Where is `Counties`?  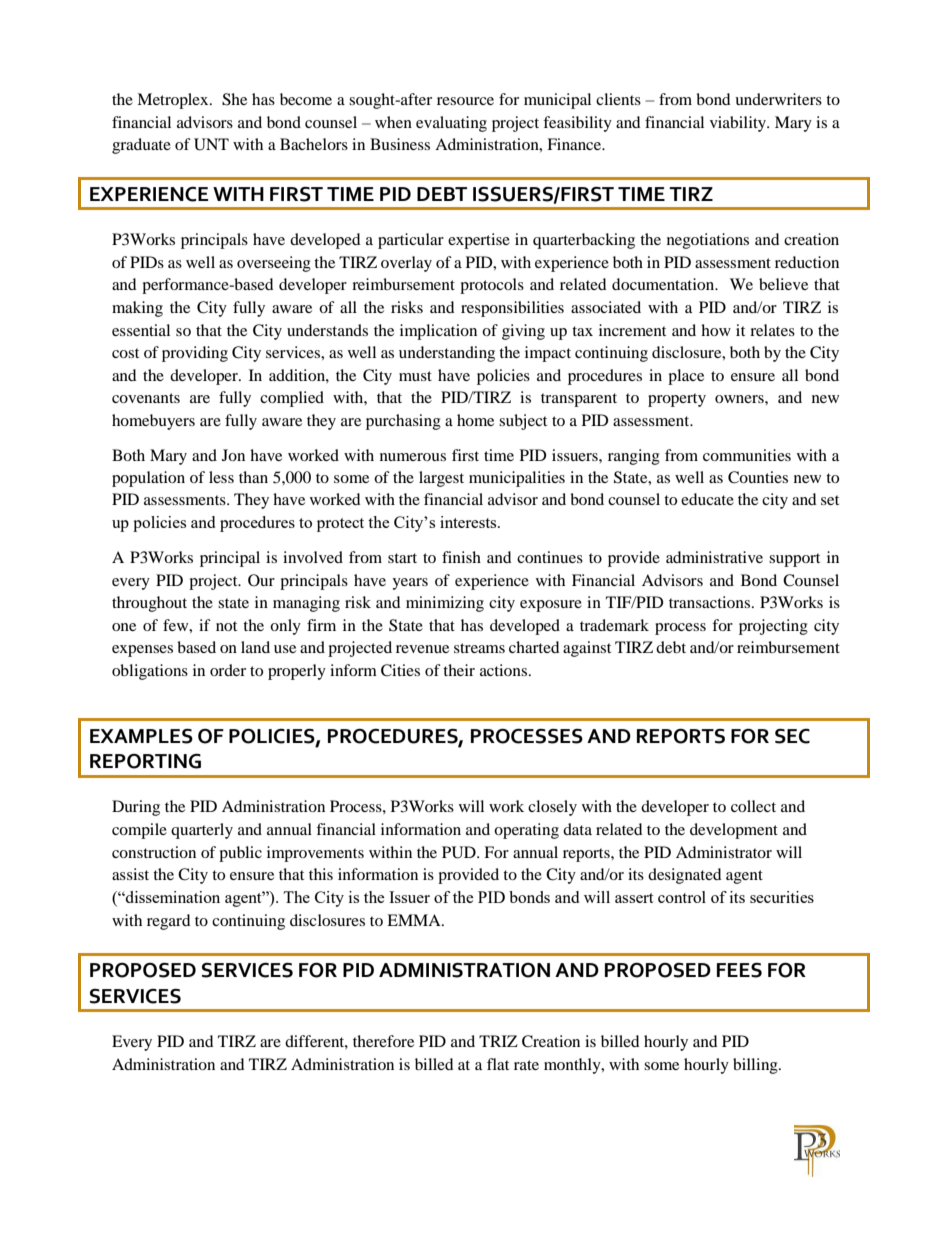 Counties is located at coordinates (758, 477).
